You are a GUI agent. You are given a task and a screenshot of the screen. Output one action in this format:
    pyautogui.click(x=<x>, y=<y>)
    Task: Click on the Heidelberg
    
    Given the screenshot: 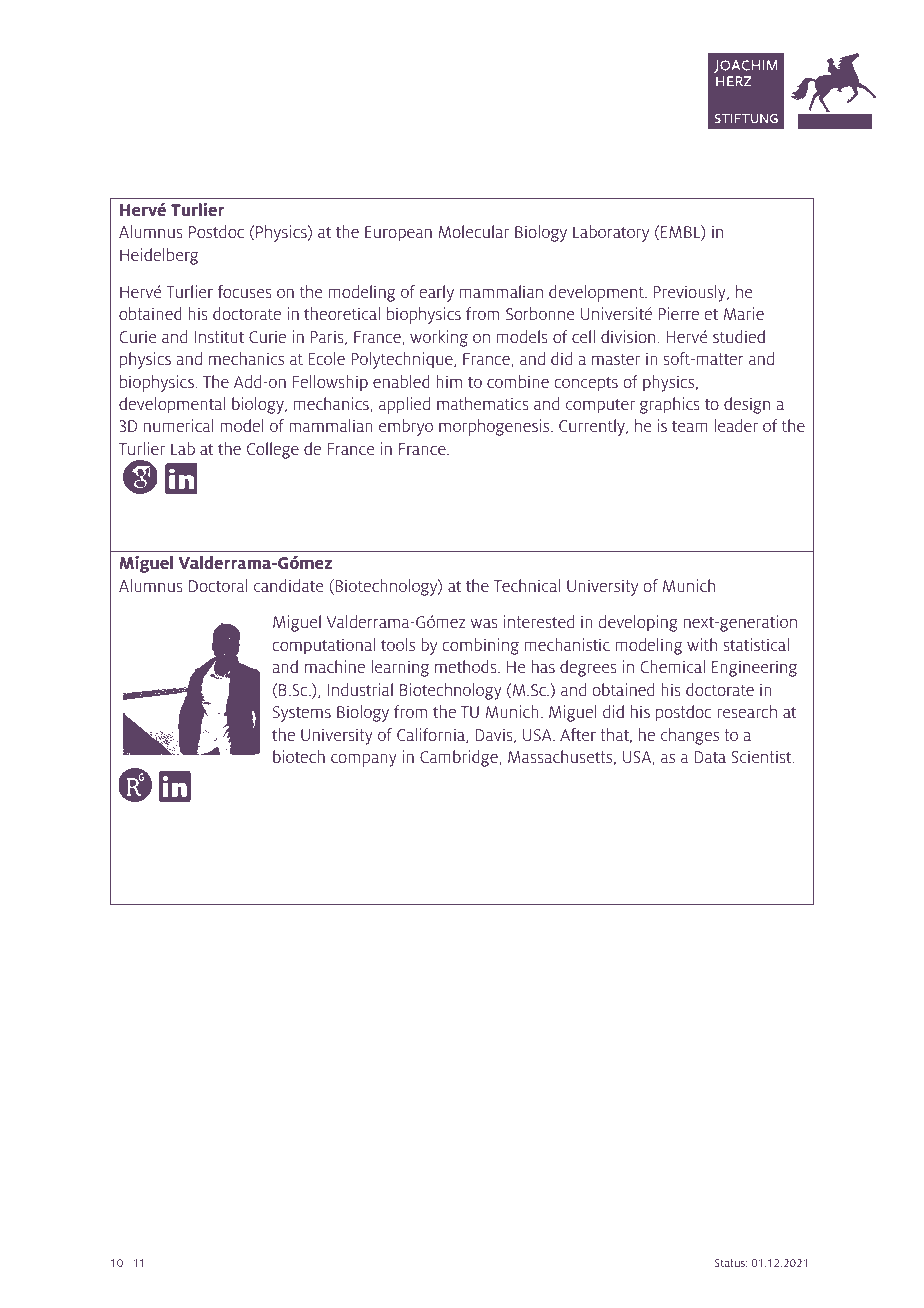 What is the action you would take?
    pyautogui.click(x=159, y=256)
